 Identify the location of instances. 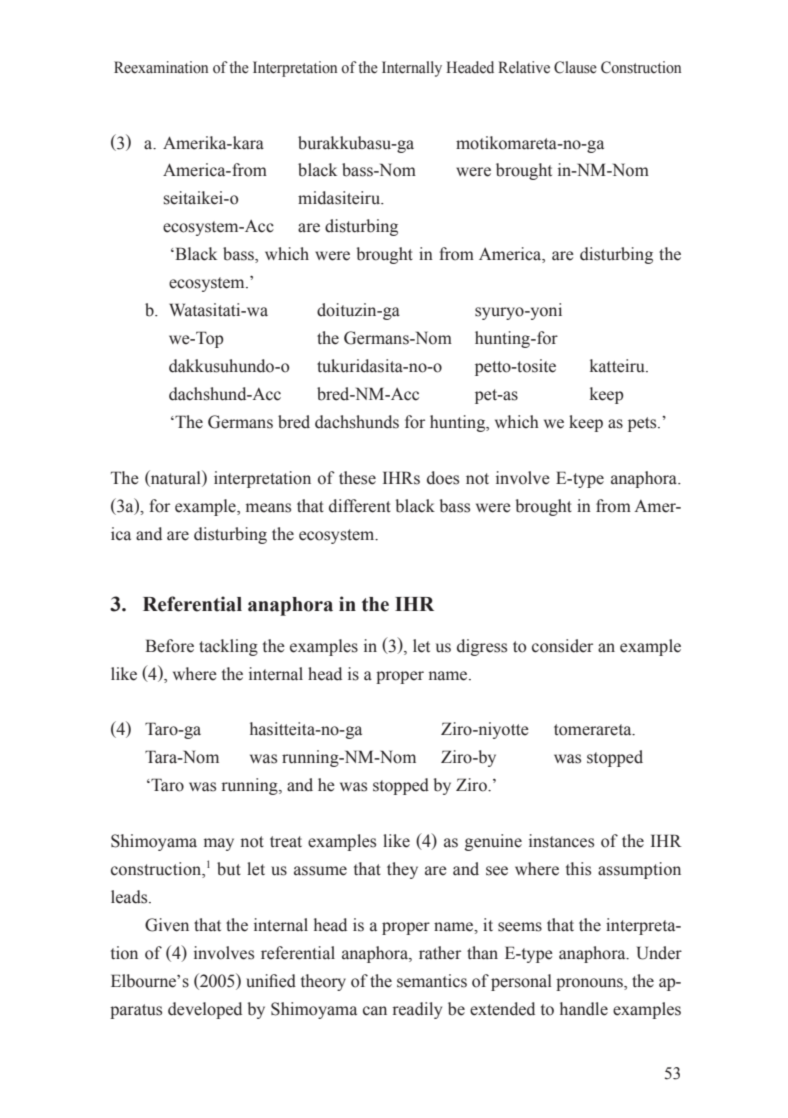
(561, 841).
